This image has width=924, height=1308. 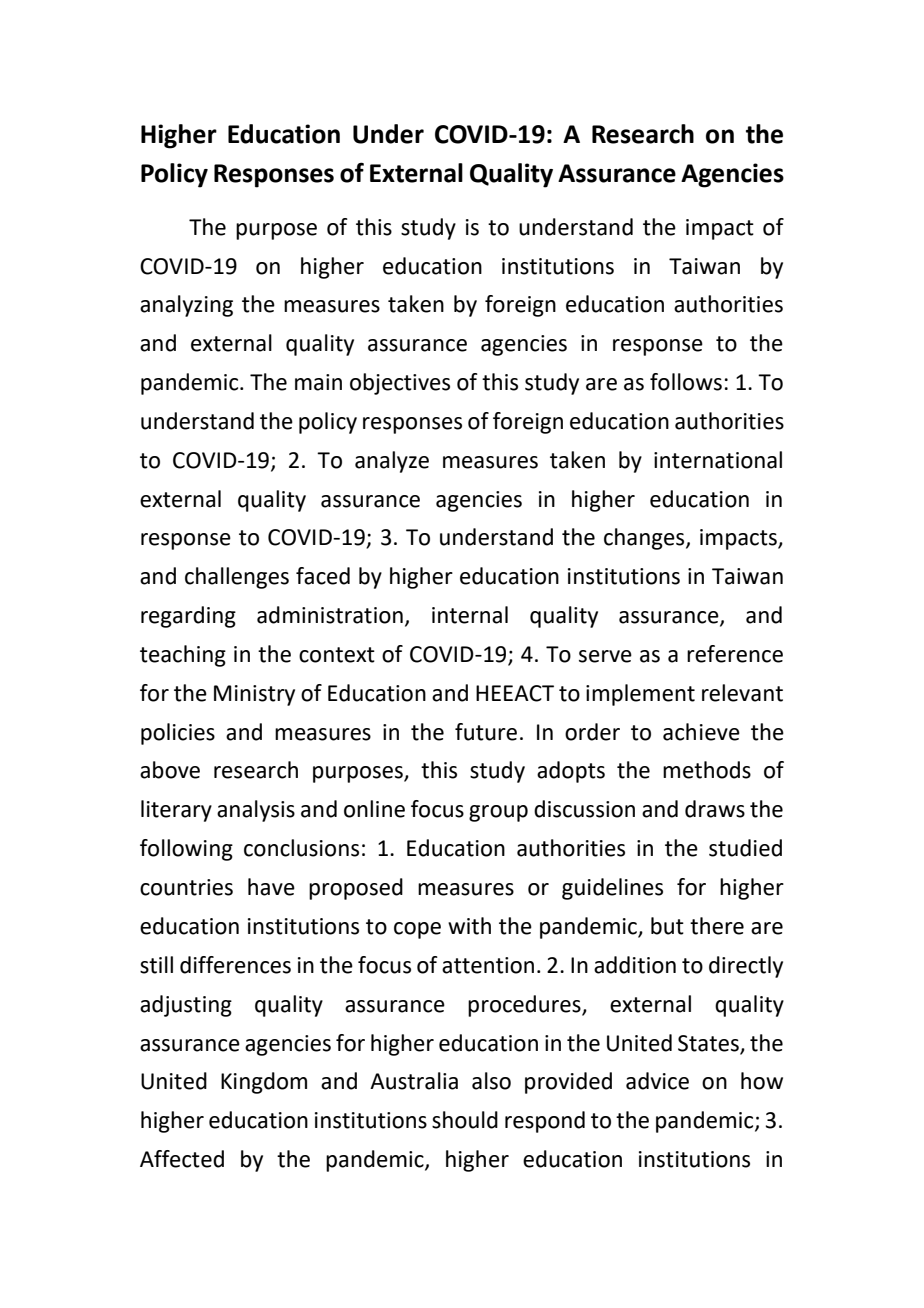 What do you see at coordinates (237, 578) in the image?
I see `challenges` at bounding box center [237, 578].
